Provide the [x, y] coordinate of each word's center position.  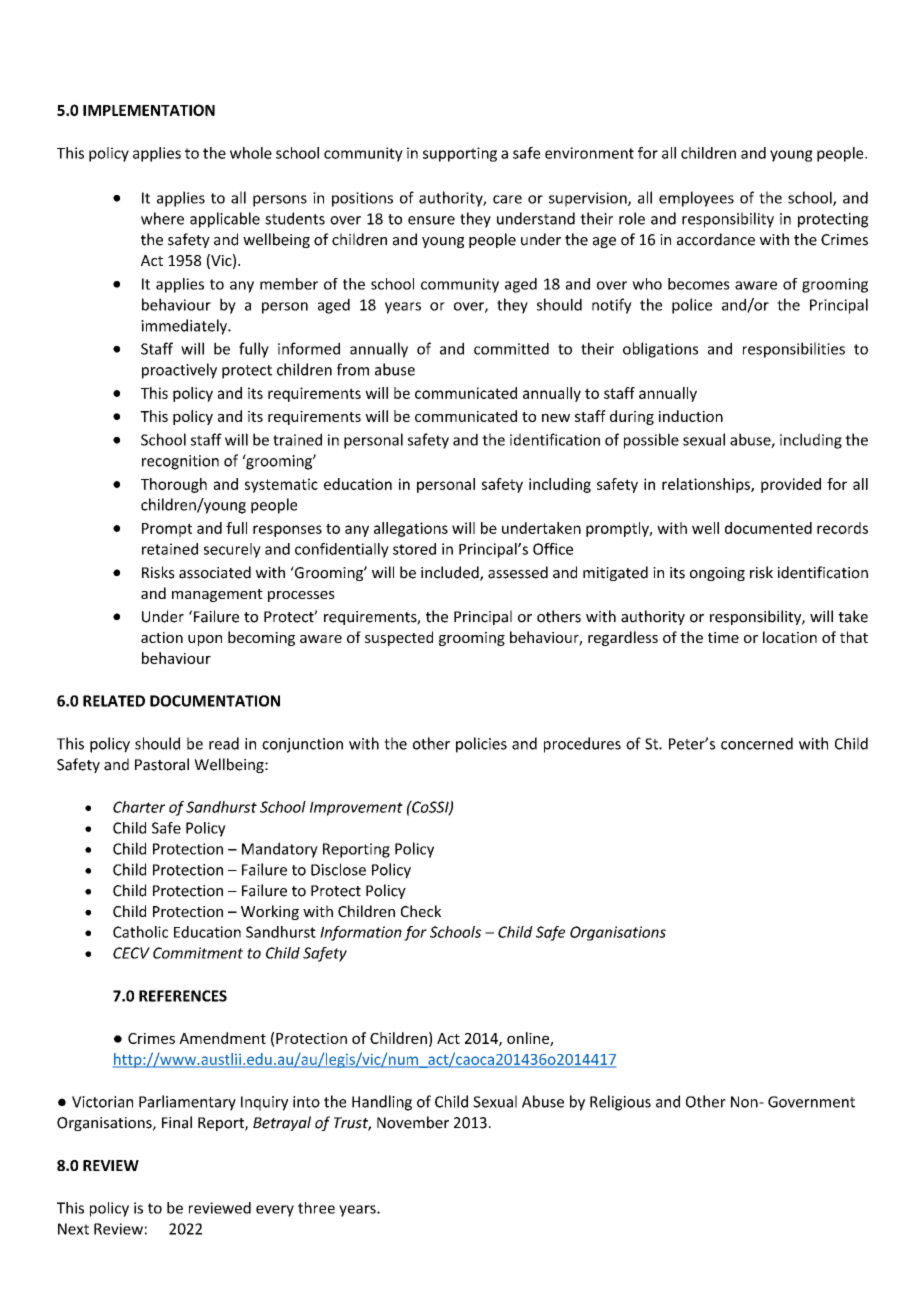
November [413, 1122]
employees [696, 199]
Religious [620, 1103]
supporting [460, 154]
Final [177, 1122]
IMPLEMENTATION [149, 110]
